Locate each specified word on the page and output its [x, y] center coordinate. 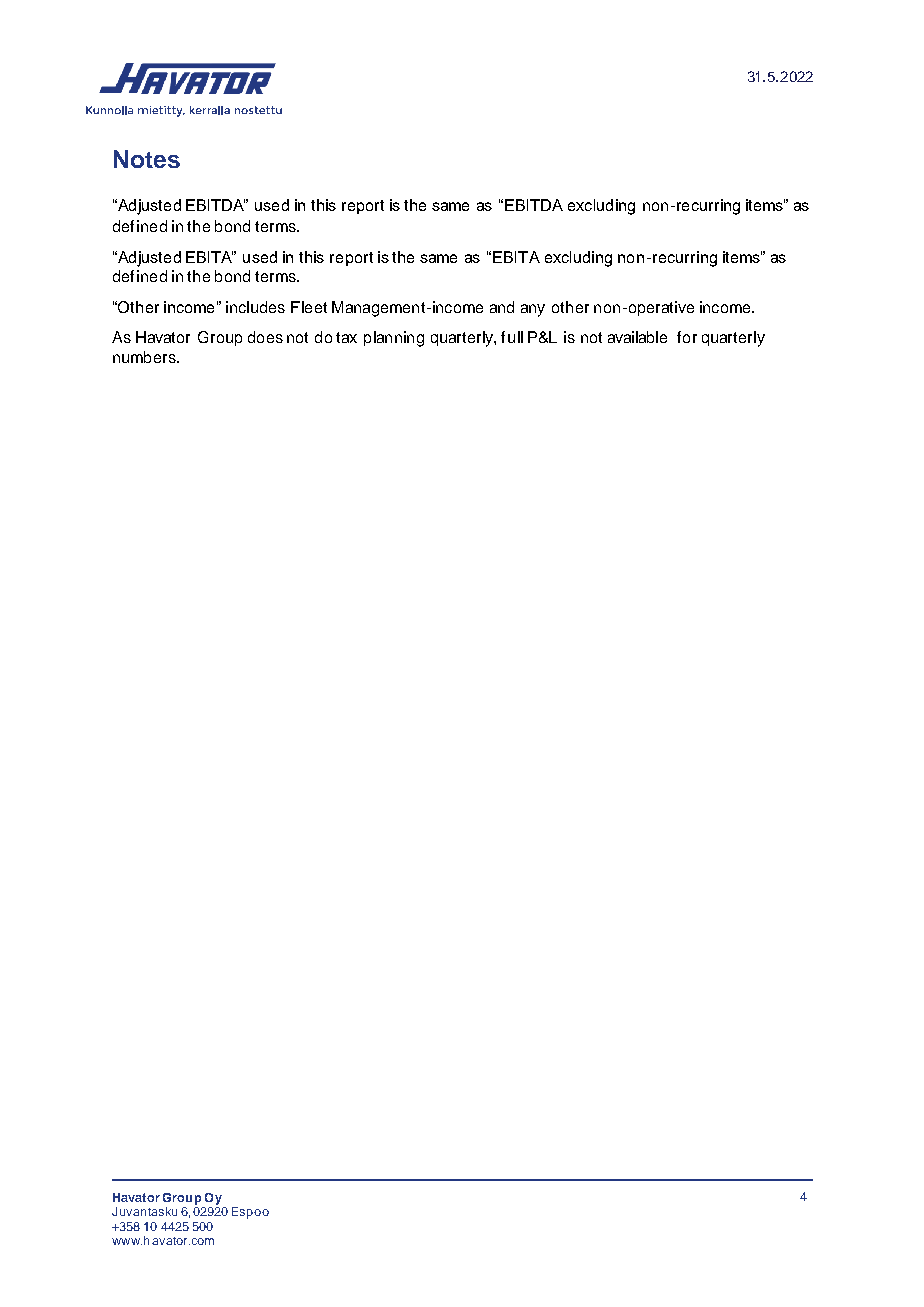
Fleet [309, 307]
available [637, 337]
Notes [147, 159]
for [687, 337]
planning [394, 339]
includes [255, 307]
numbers [145, 357]
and [502, 307]
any [533, 310]
